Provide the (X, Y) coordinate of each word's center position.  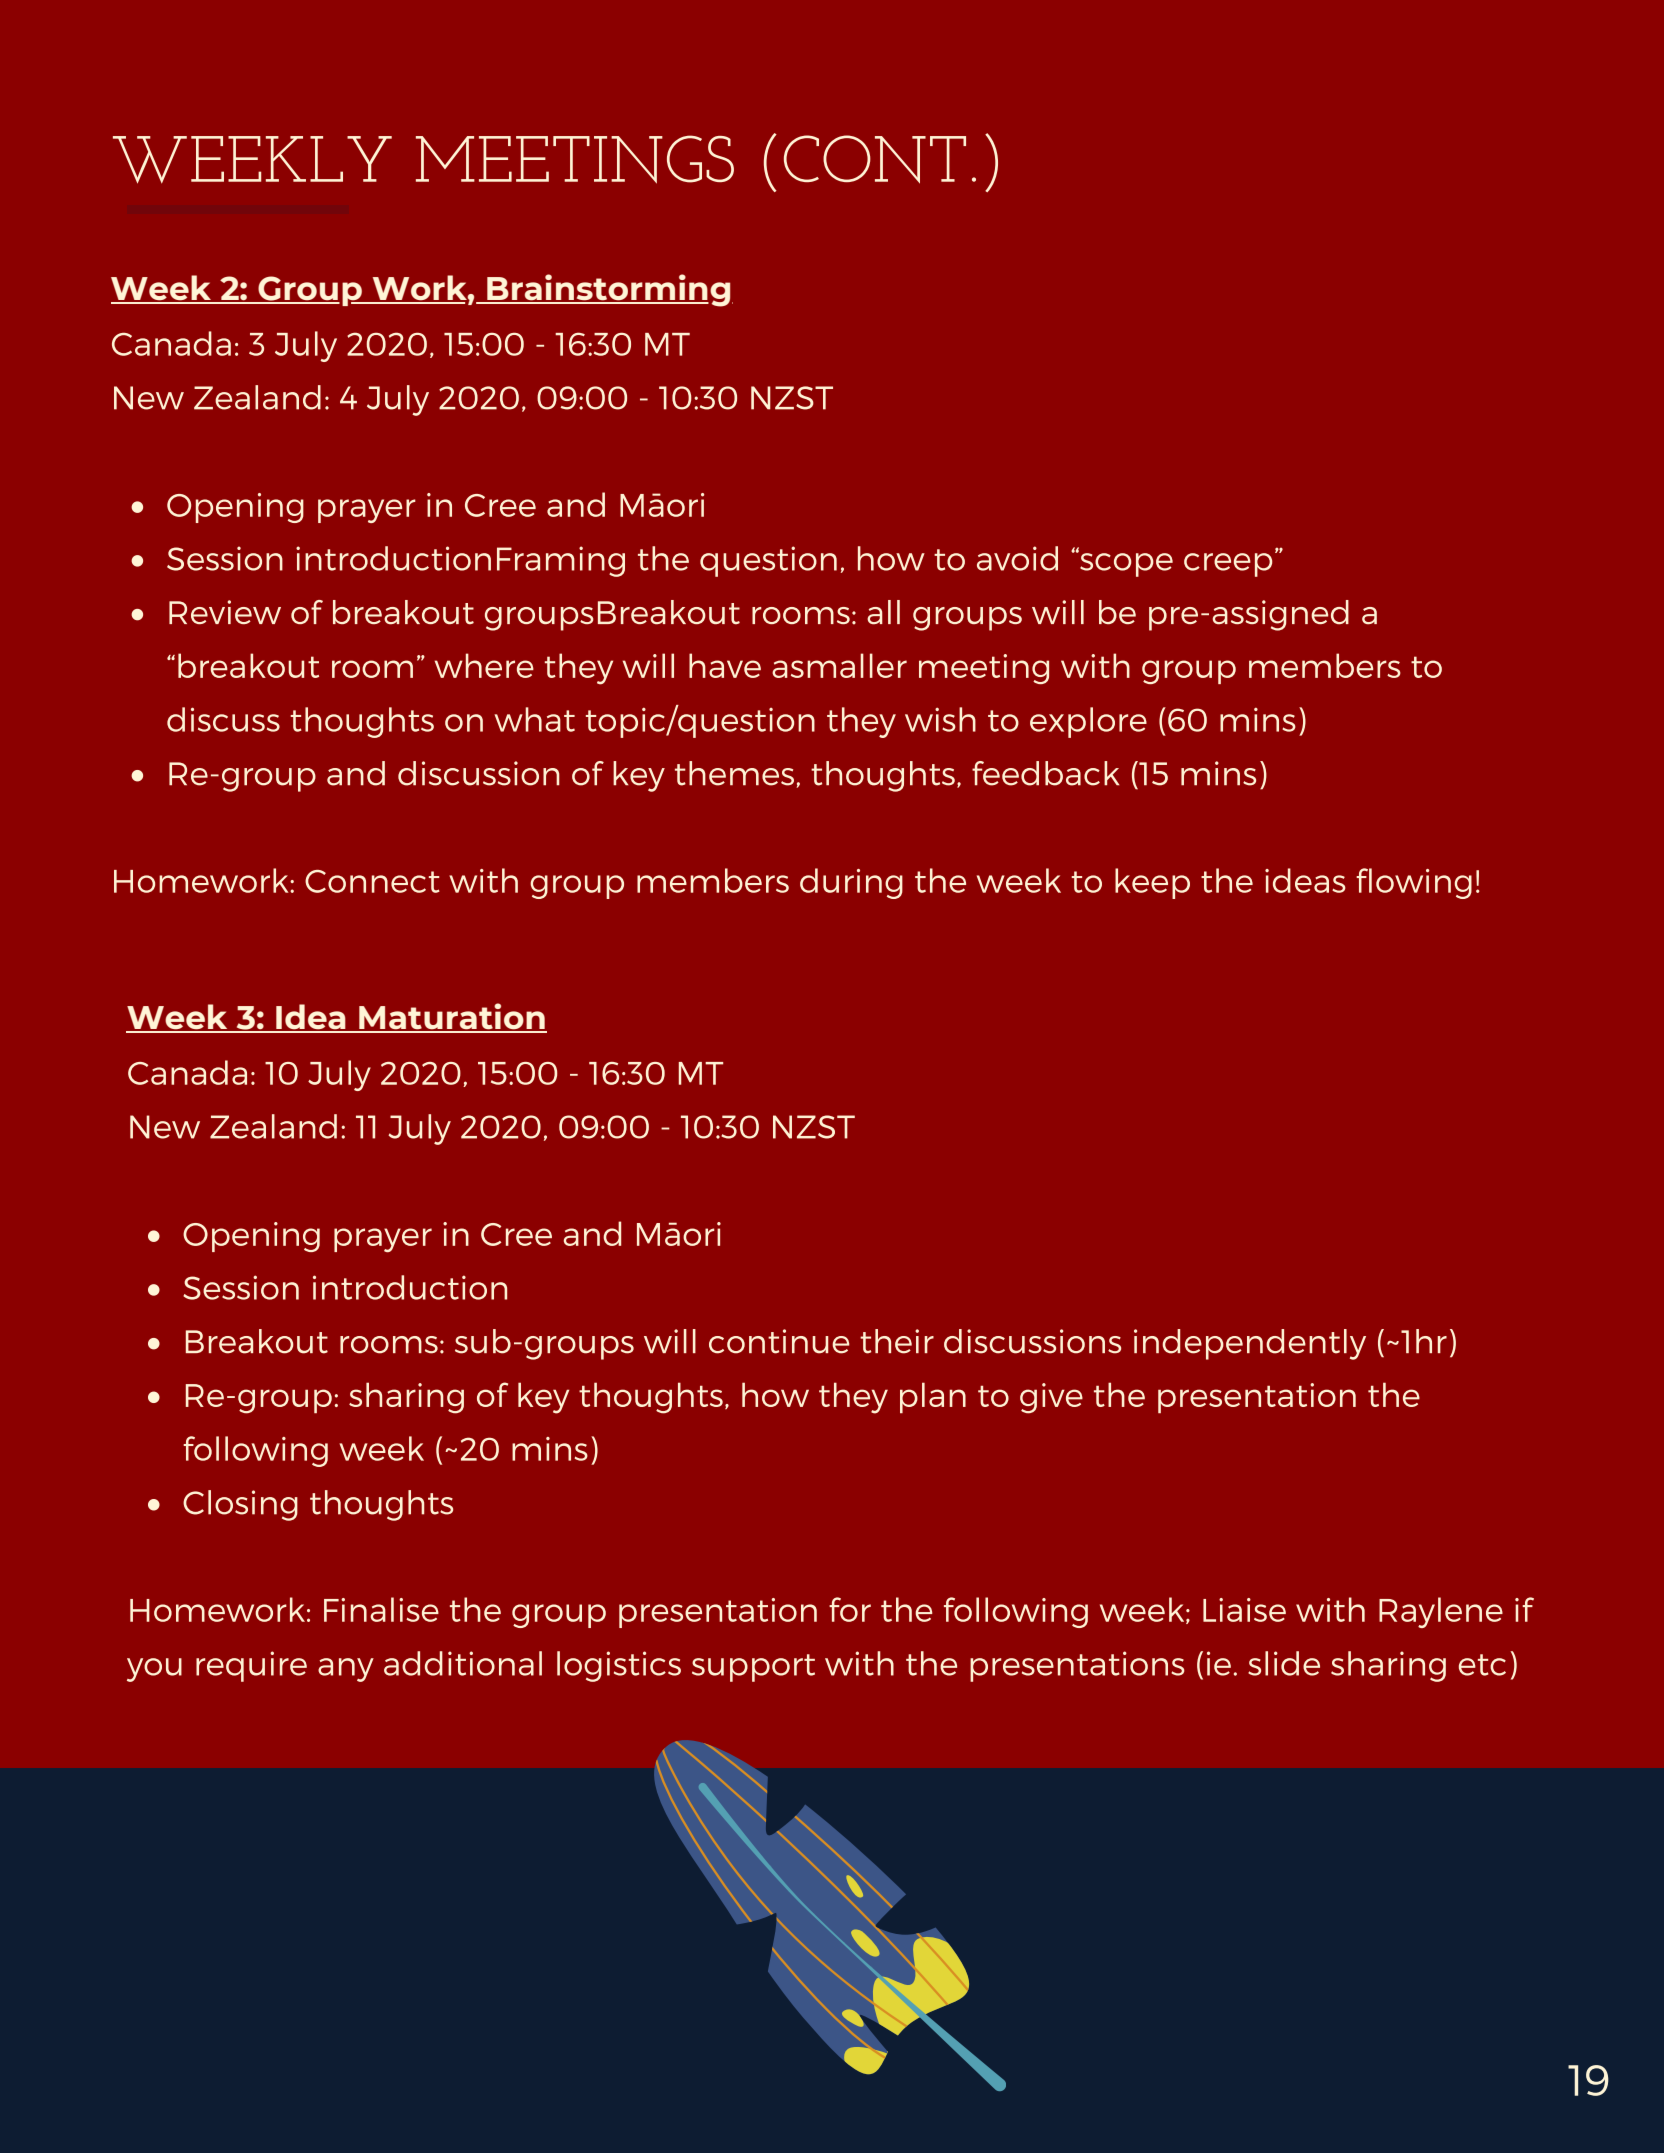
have (725, 665)
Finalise (381, 1609)
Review (225, 612)
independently (1250, 1344)
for (850, 1609)
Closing (240, 1505)
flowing (1414, 883)
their (897, 1341)
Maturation (452, 1017)
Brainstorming (609, 290)
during (851, 883)
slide (1284, 1663)
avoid (1017, 558)
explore (1088, 722)
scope (1125, 564)
